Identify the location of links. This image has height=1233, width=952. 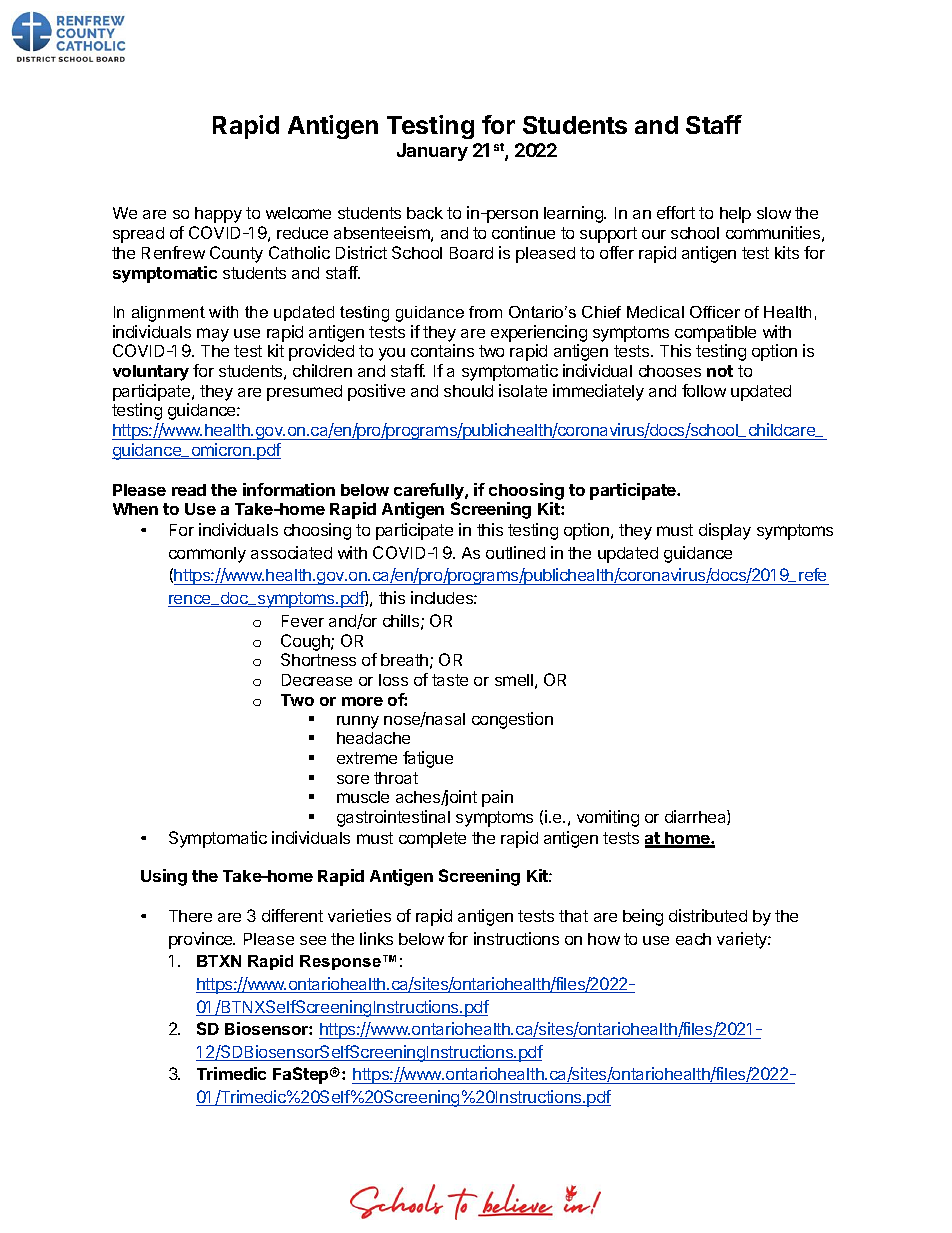
(376, 938).
